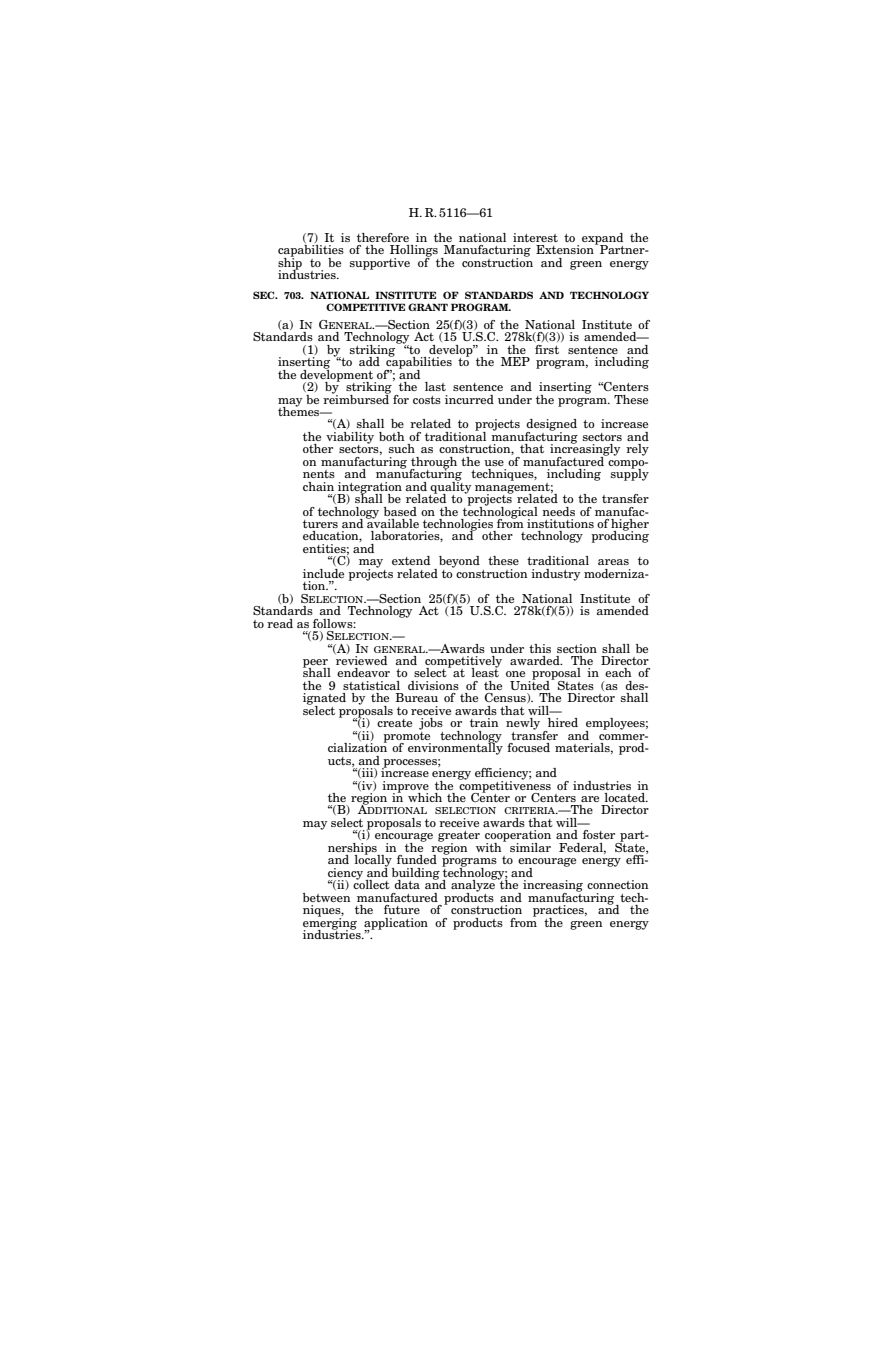 This screenshot has width=896, height=1345. Describe the element at coordinates (613, 562) in the screenshot. I see `areas` at that location.
